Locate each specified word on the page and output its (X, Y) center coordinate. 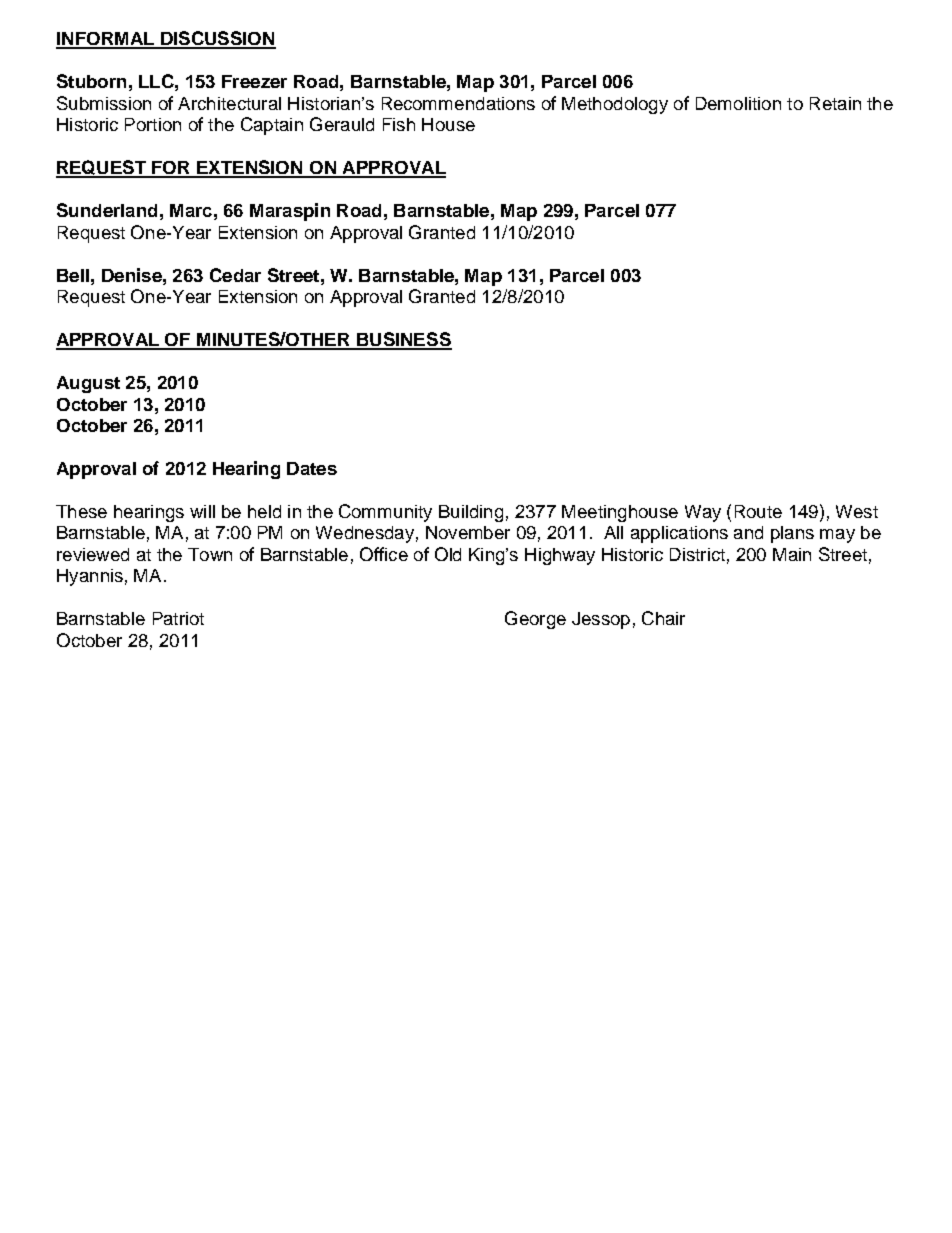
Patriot (178, 618)
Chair (663, 618)
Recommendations (458, 103)
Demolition (738, 103)
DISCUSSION (217, 39)
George (535, 620)
